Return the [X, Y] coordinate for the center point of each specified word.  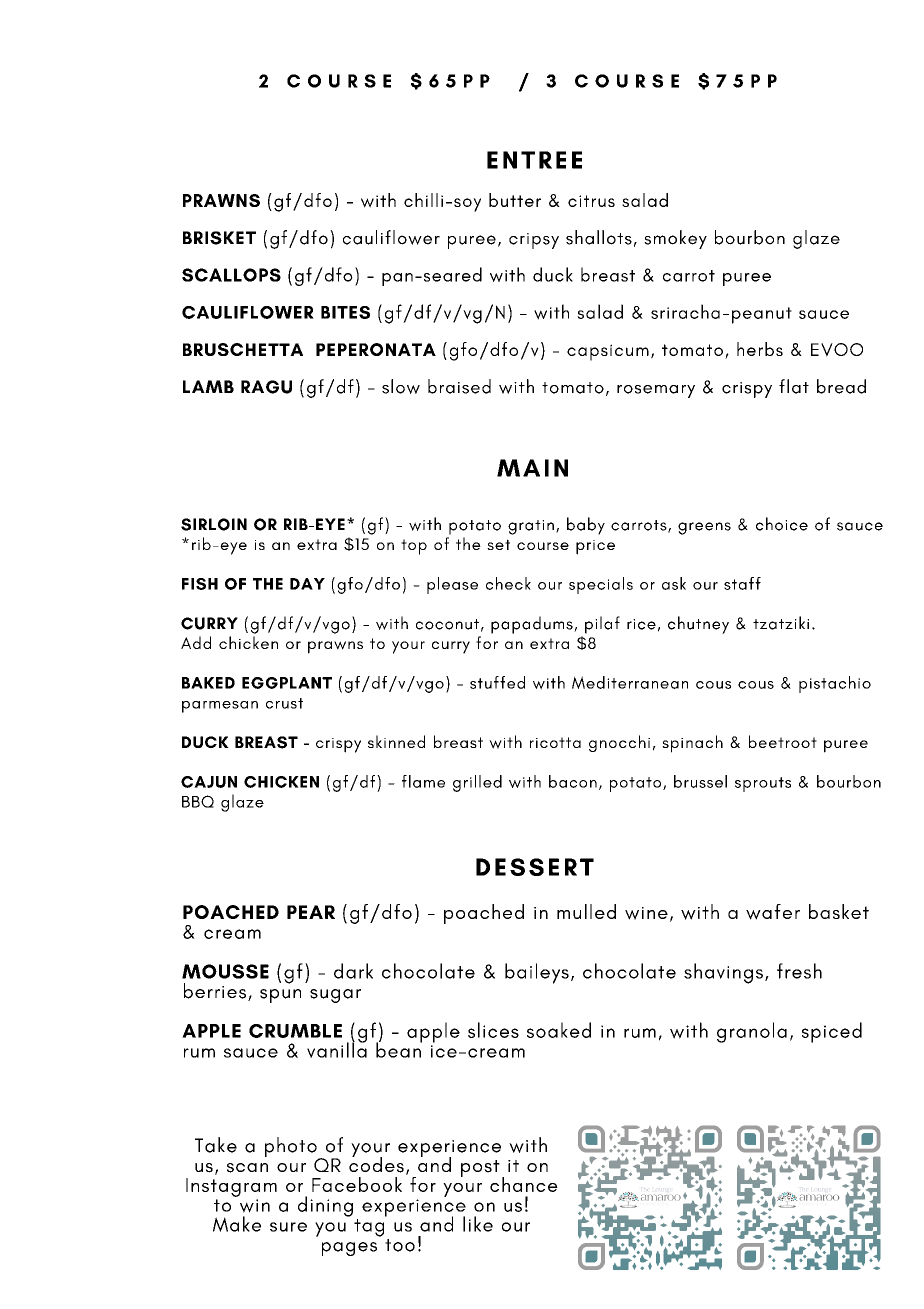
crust [284, 703]
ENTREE [534, 160]
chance [524, 1184]
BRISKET [219, 238]
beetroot [783, 741]
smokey [675, 239]
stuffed [497, 682]
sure [288, 1227]
